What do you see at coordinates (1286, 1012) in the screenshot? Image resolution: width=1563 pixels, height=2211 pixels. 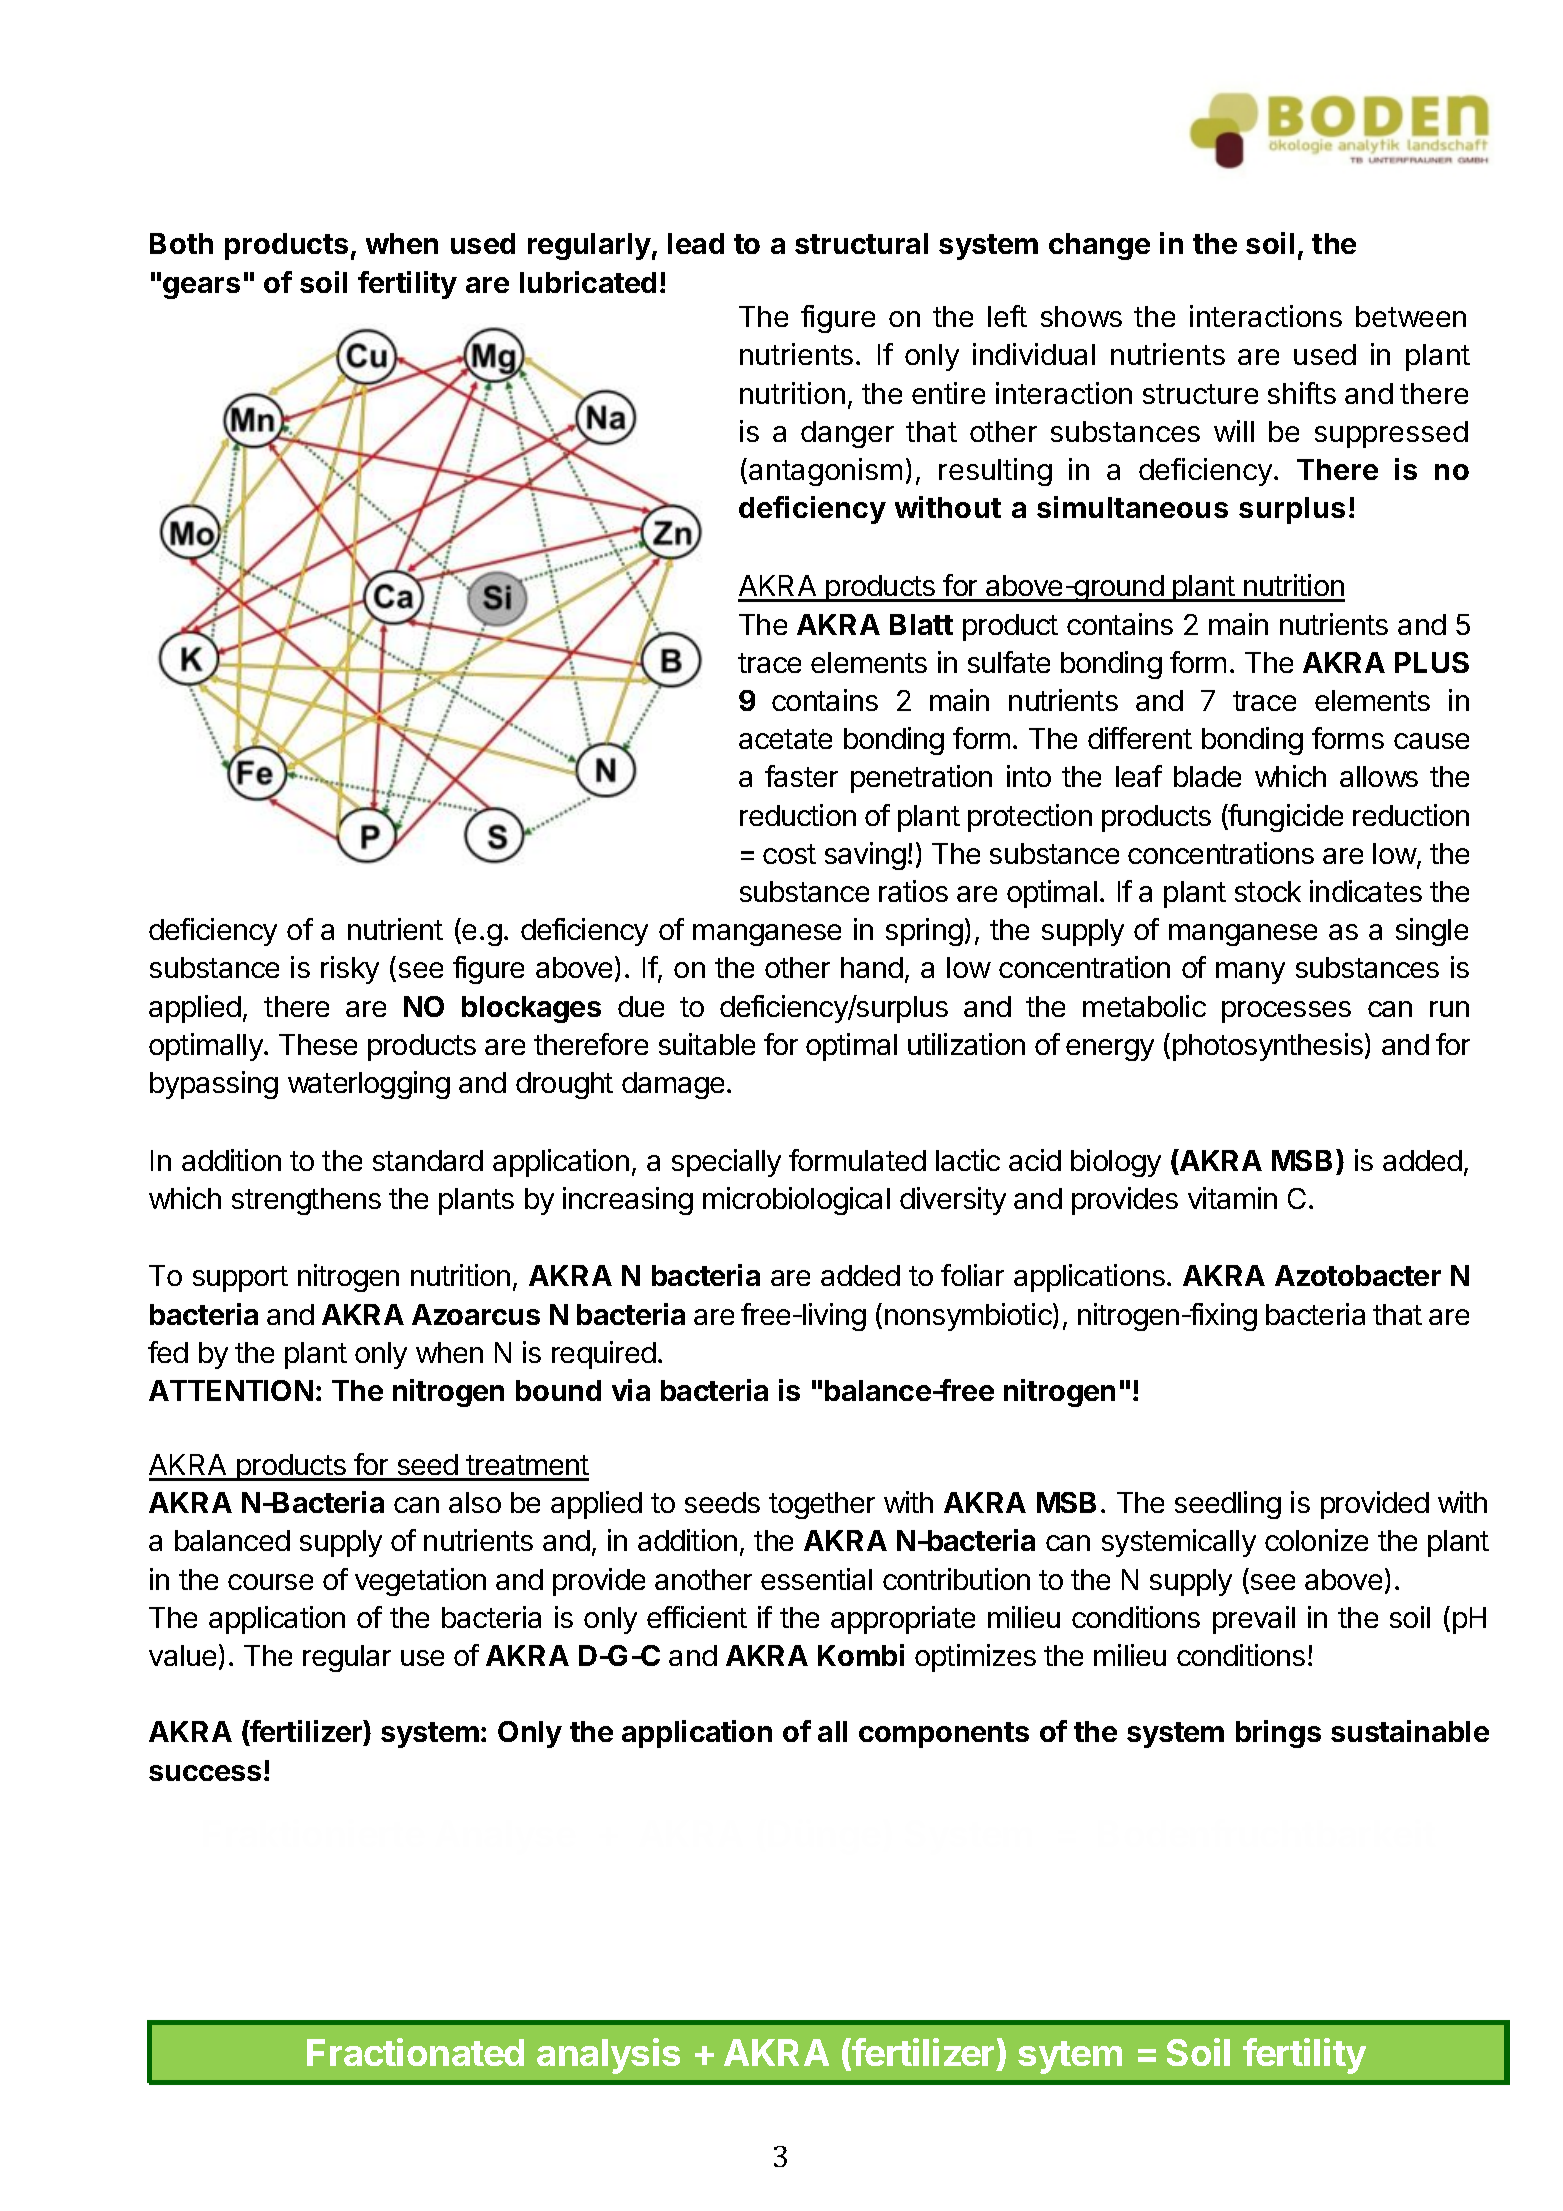 I see `processes` at bounding box center [1286, 1012].
